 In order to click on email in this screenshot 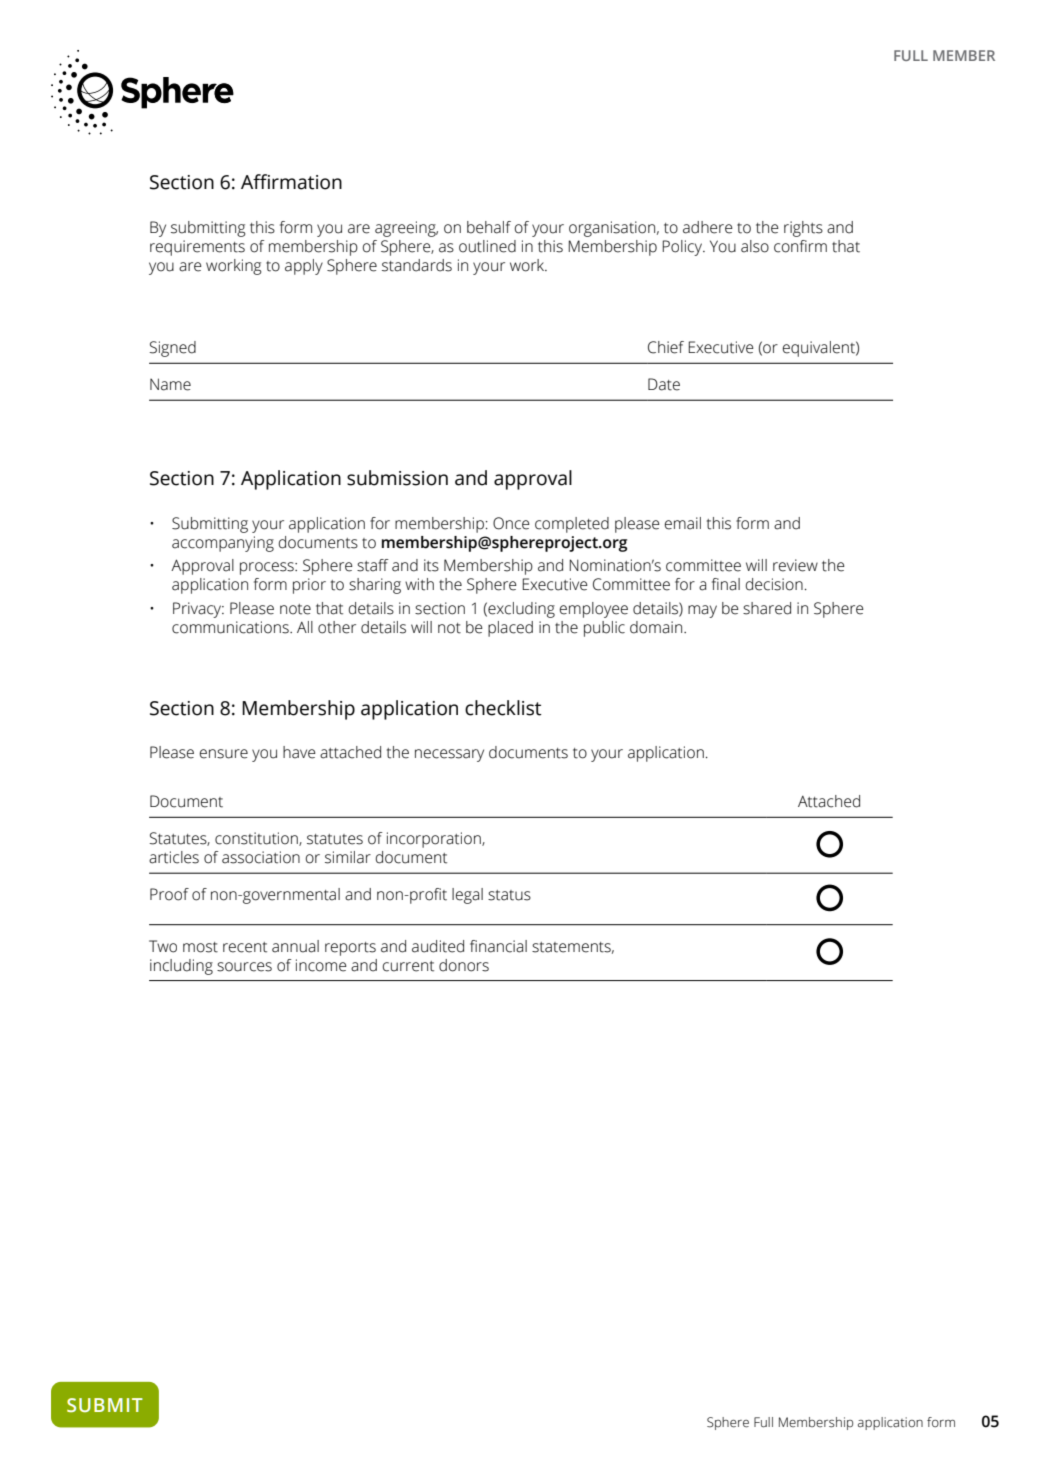, I will do `click(683, 523)`.
